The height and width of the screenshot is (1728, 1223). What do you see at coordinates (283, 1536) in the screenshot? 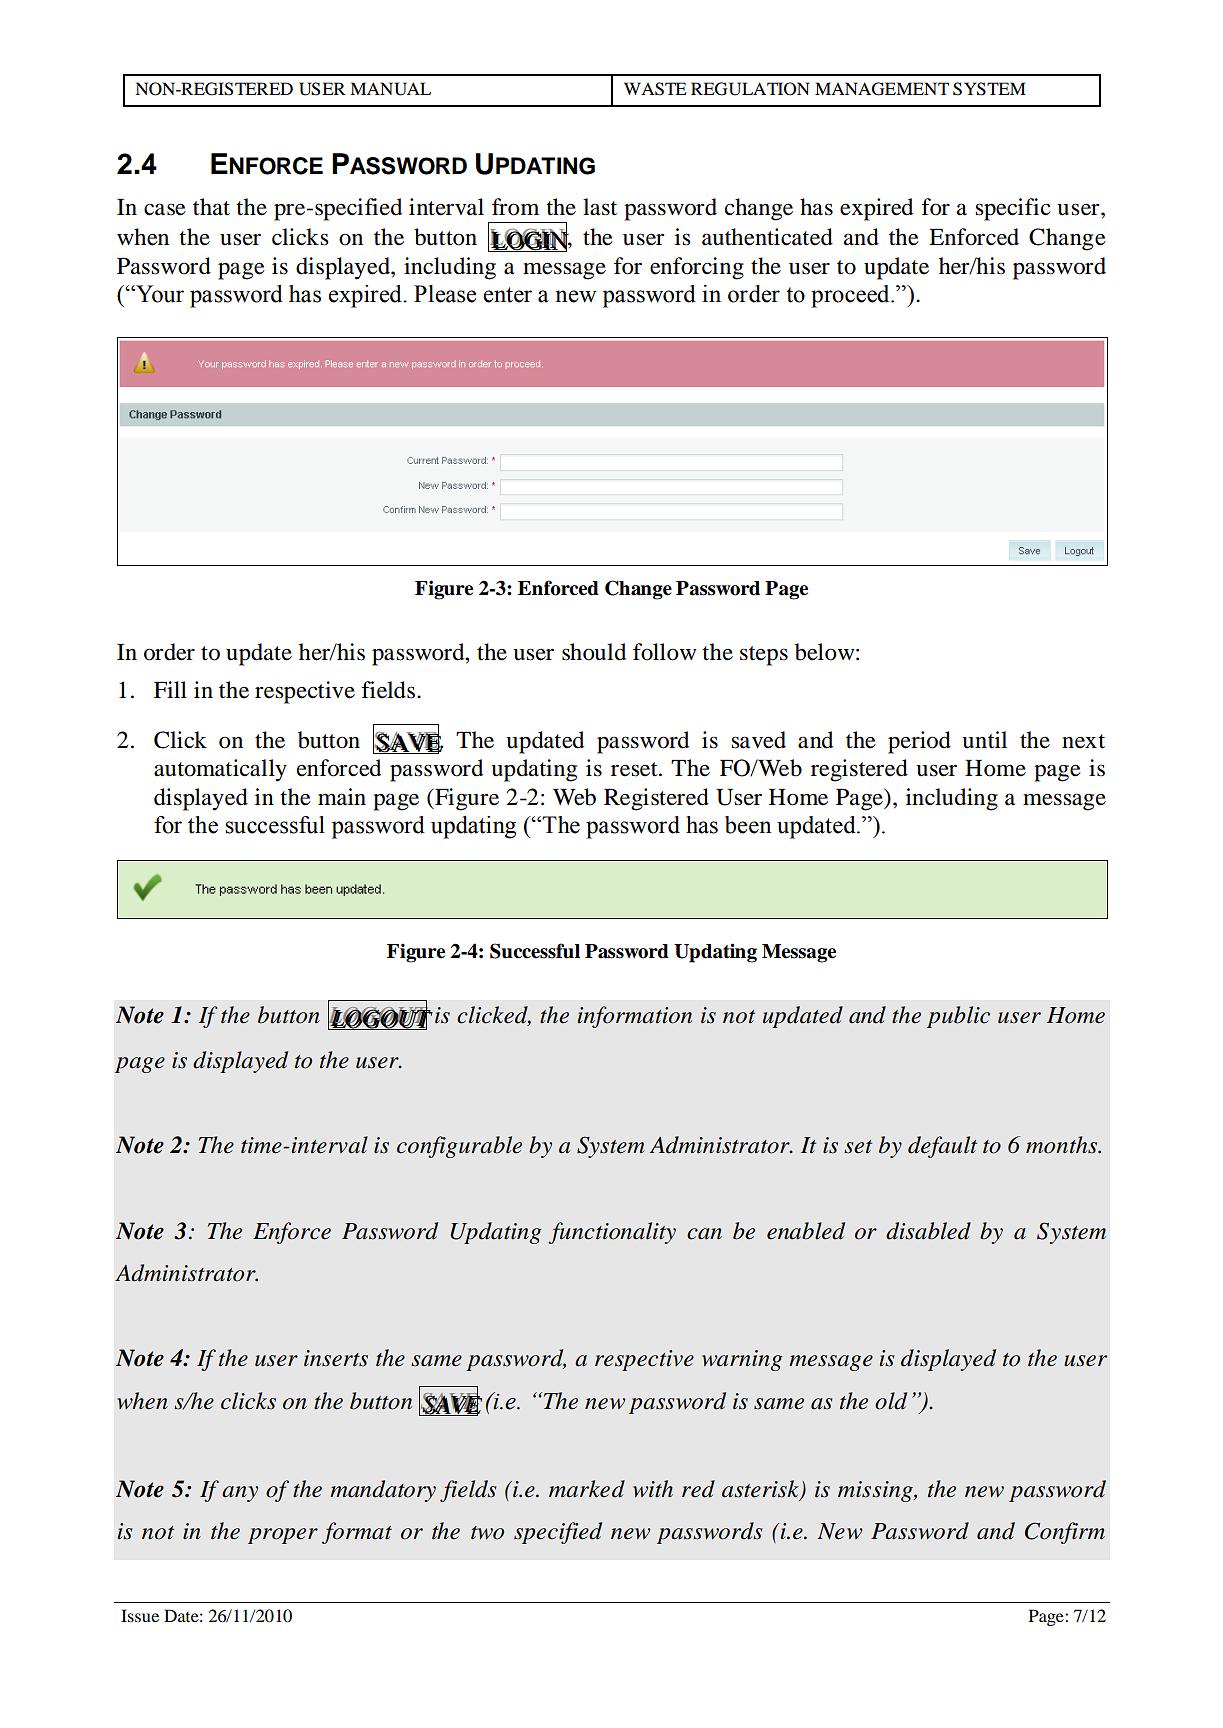
I see `proper` at bounding box center [283, 1536].
